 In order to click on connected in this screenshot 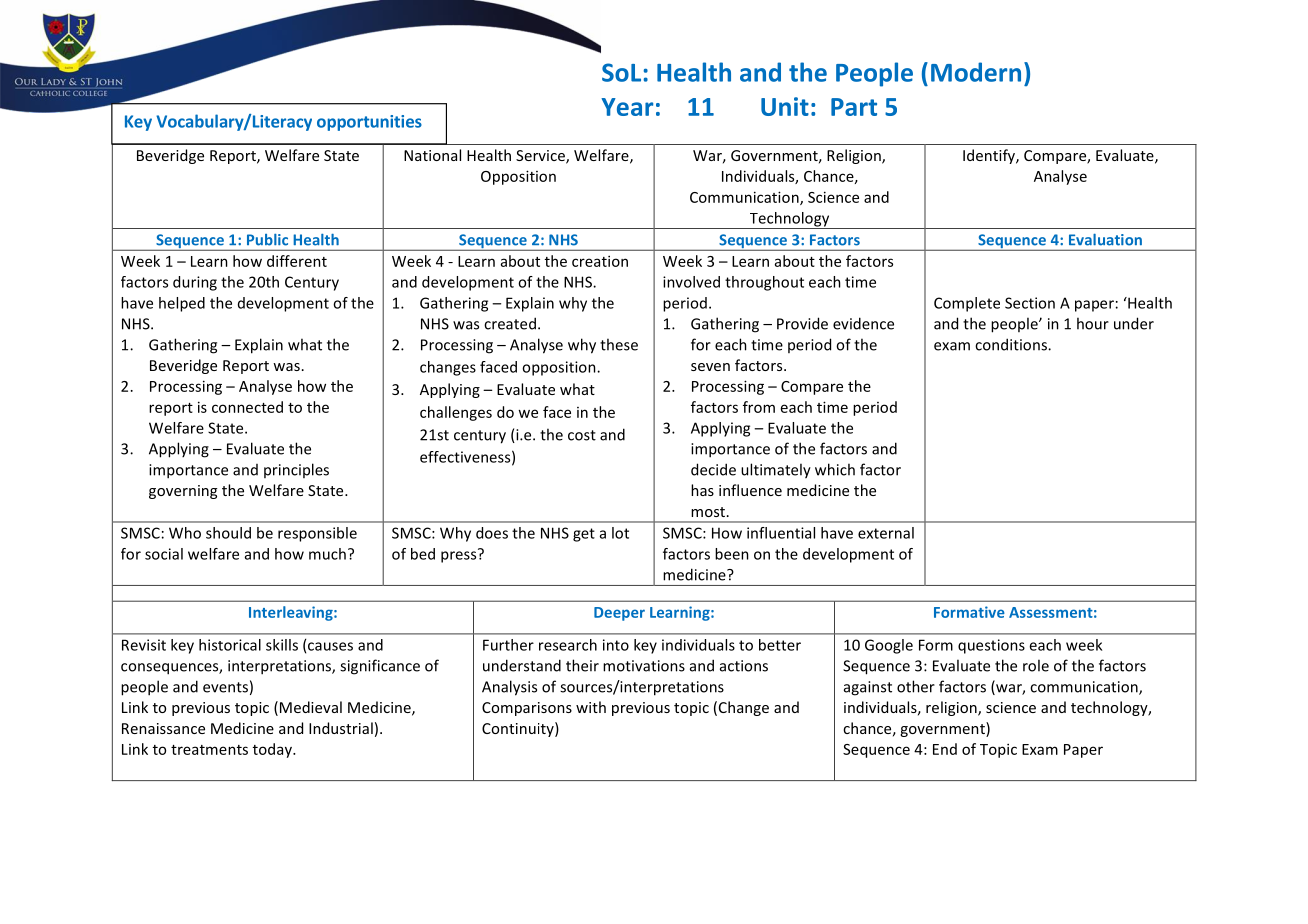, I will do `click(247, 407)`.
